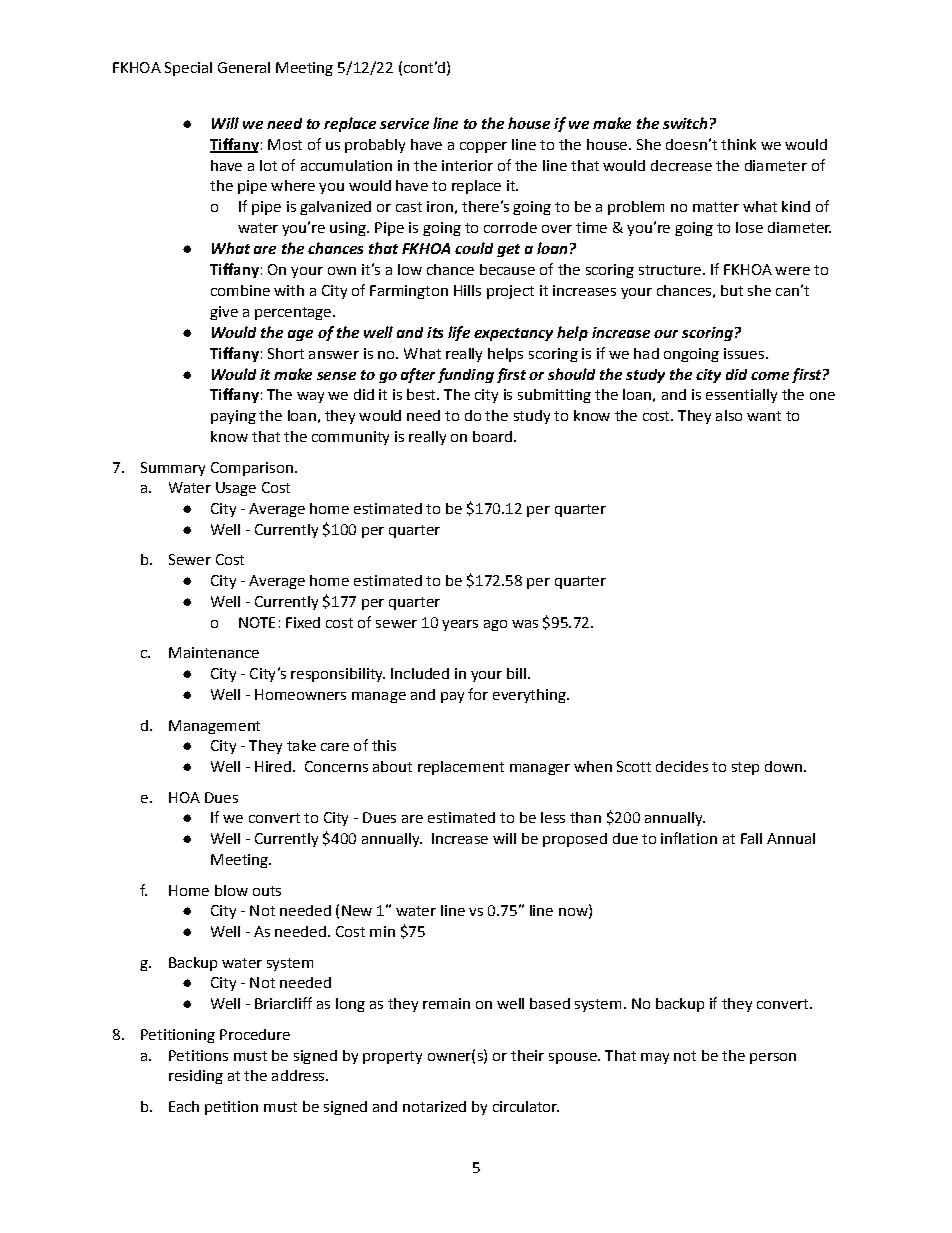 This screenshot has height=1233, width=952. I want to click on ago, so click(495, 625).
